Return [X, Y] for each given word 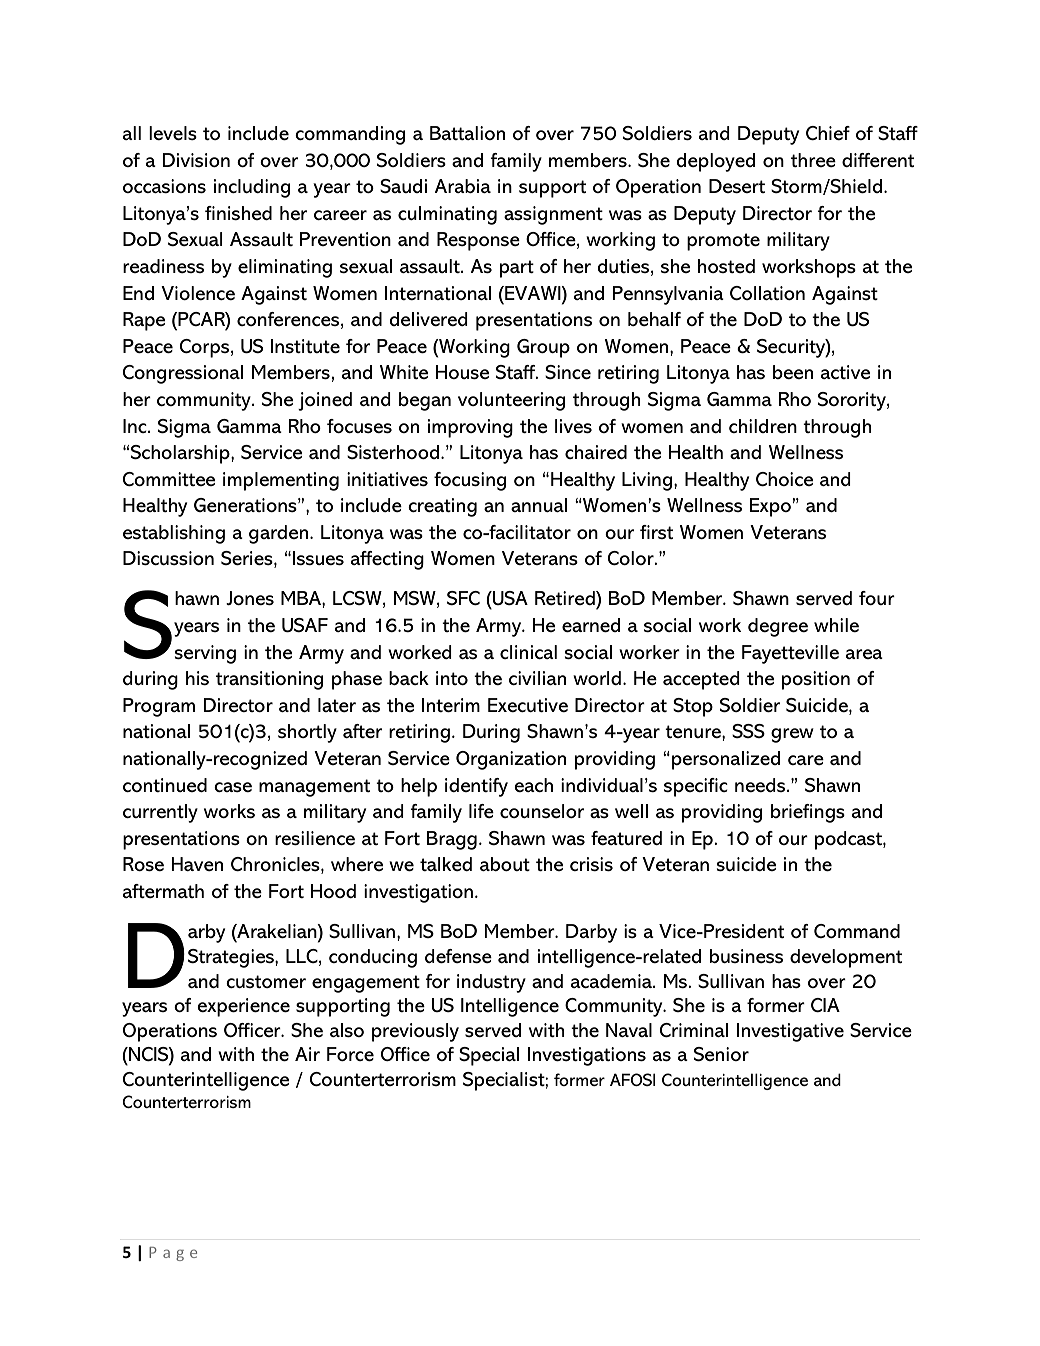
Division [196, 160]
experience [243, 1007]
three [813, 160]
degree [778, 627]
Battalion [467, 133]
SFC [463, 598]
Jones [250, 598]
